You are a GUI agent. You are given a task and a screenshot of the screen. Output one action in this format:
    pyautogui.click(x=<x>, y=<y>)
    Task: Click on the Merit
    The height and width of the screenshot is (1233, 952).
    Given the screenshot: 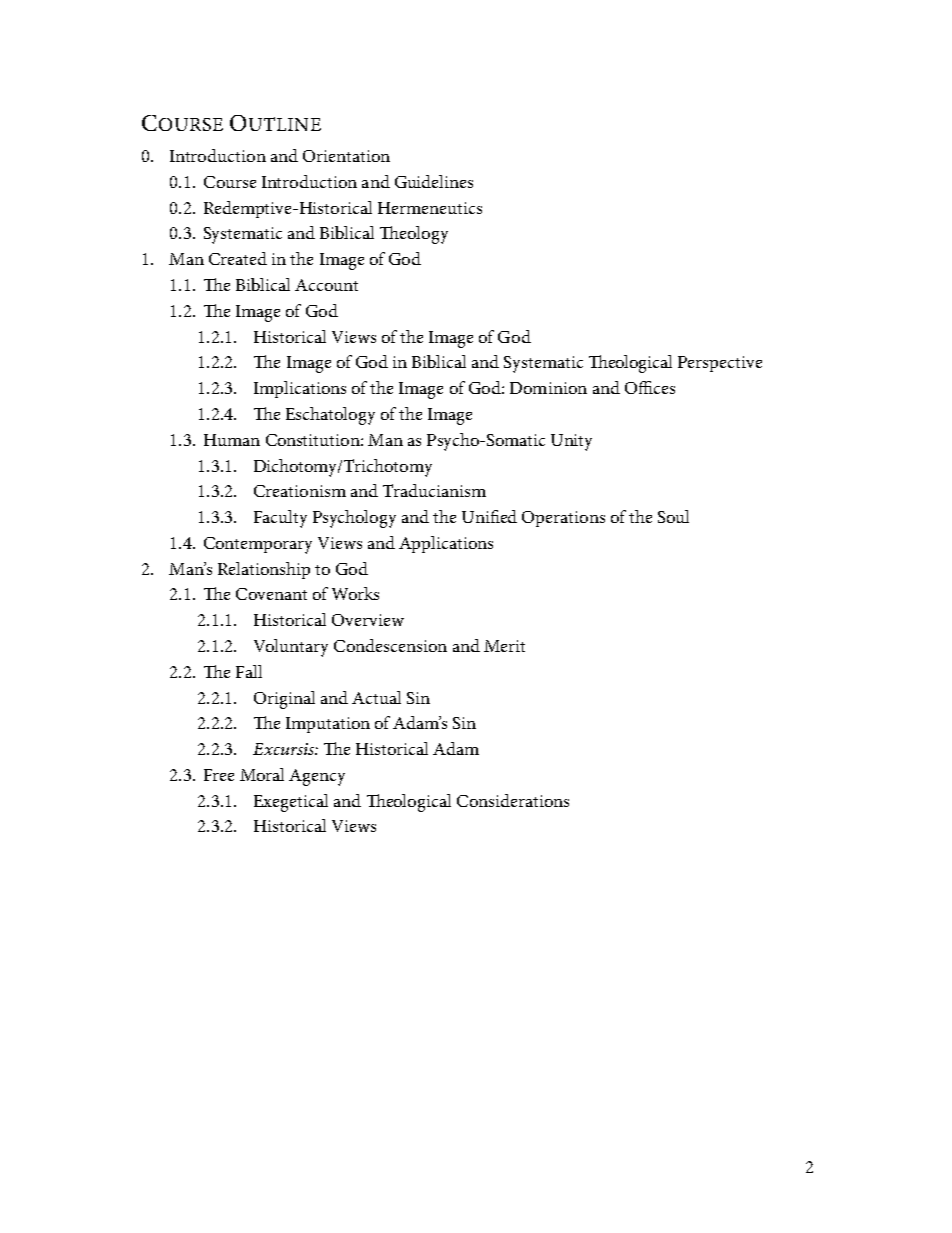 What is the action you would take?
    pyautogui.click(x=504, y=646)
